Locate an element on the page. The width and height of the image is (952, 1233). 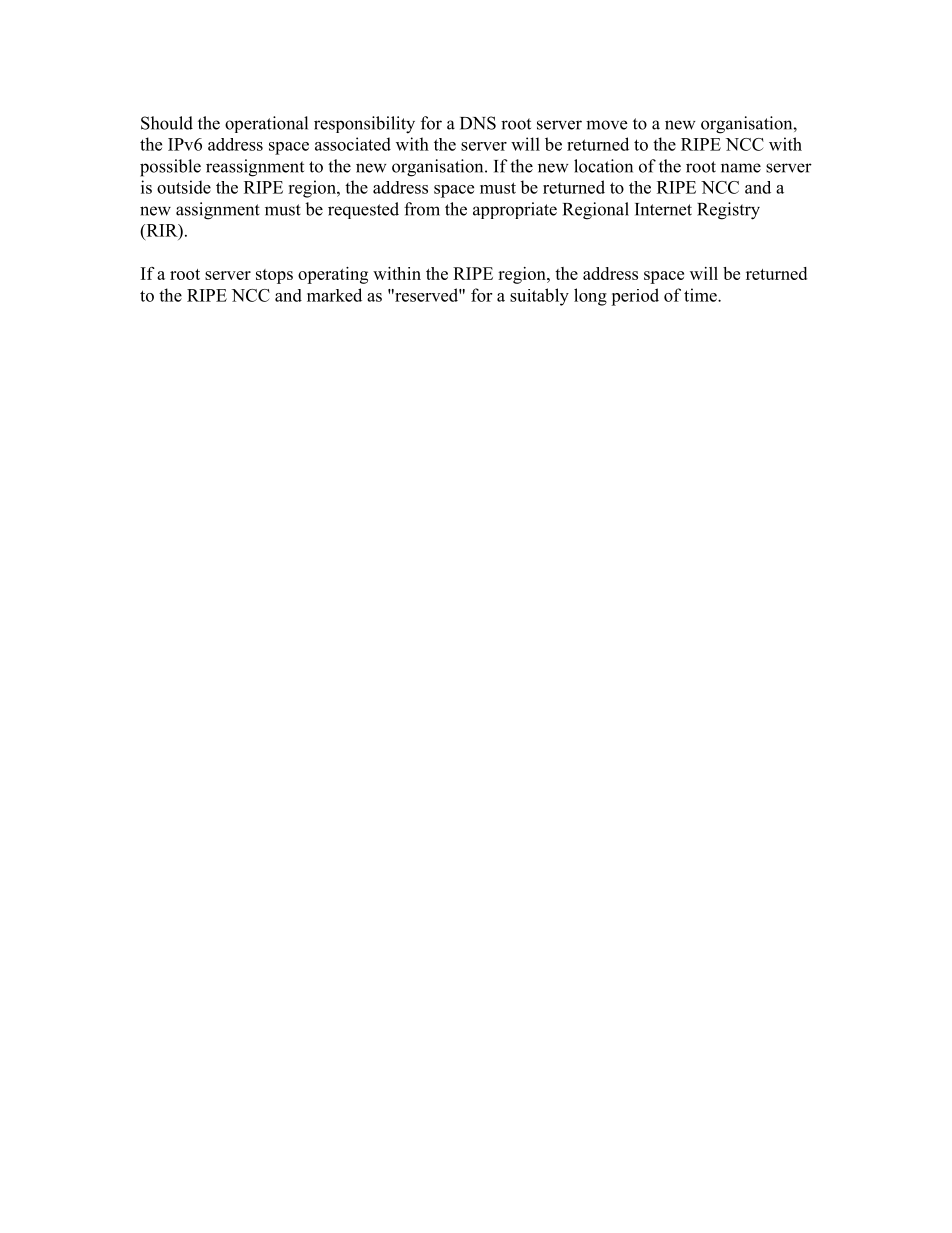
Registry is located at coordinates (728, 211).
